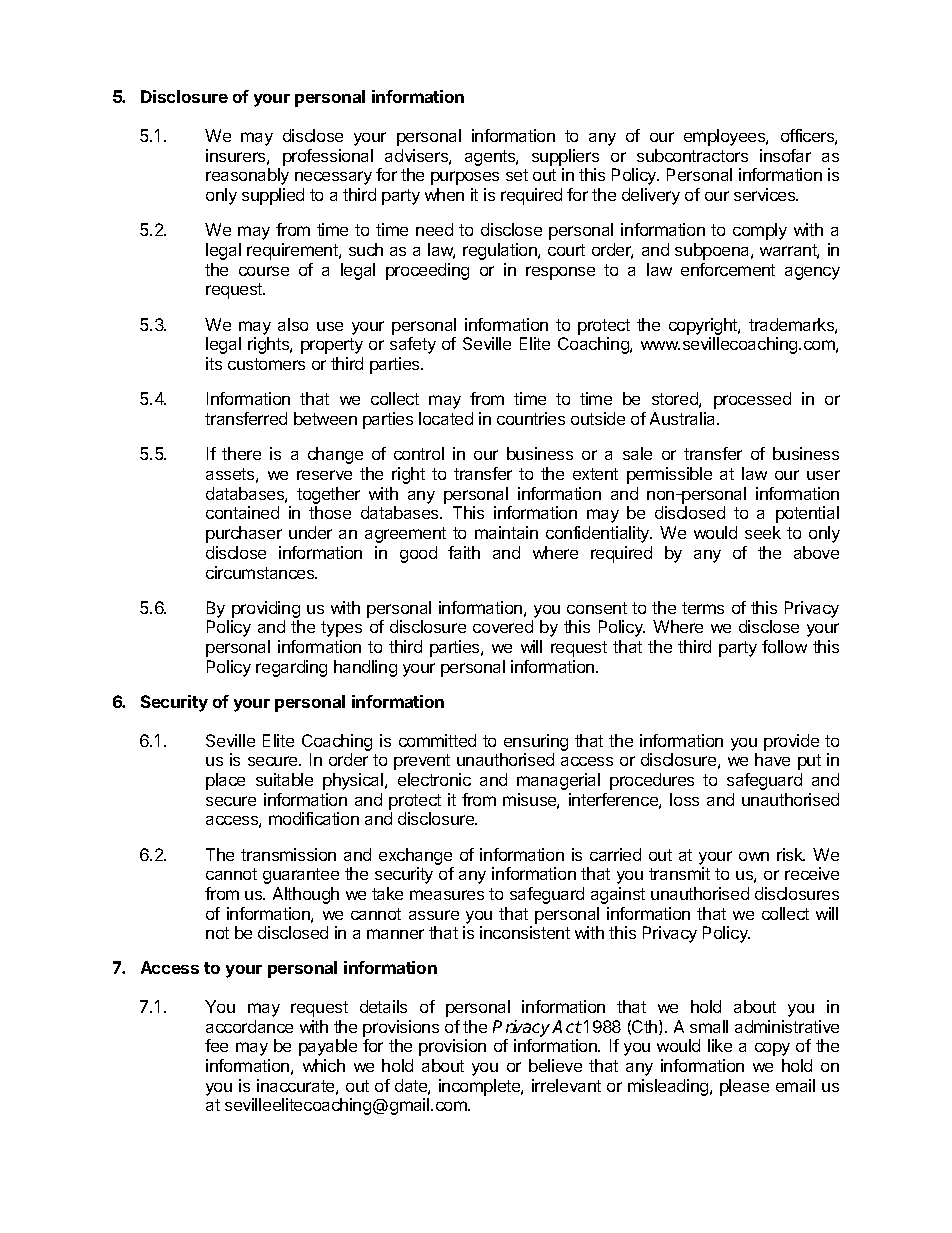 The height and width of the screenshot is (1233, 952). What do you see at coordinates (324, 475) in the screenshot?
I see `reserve` at bounding box center [324, 475].
